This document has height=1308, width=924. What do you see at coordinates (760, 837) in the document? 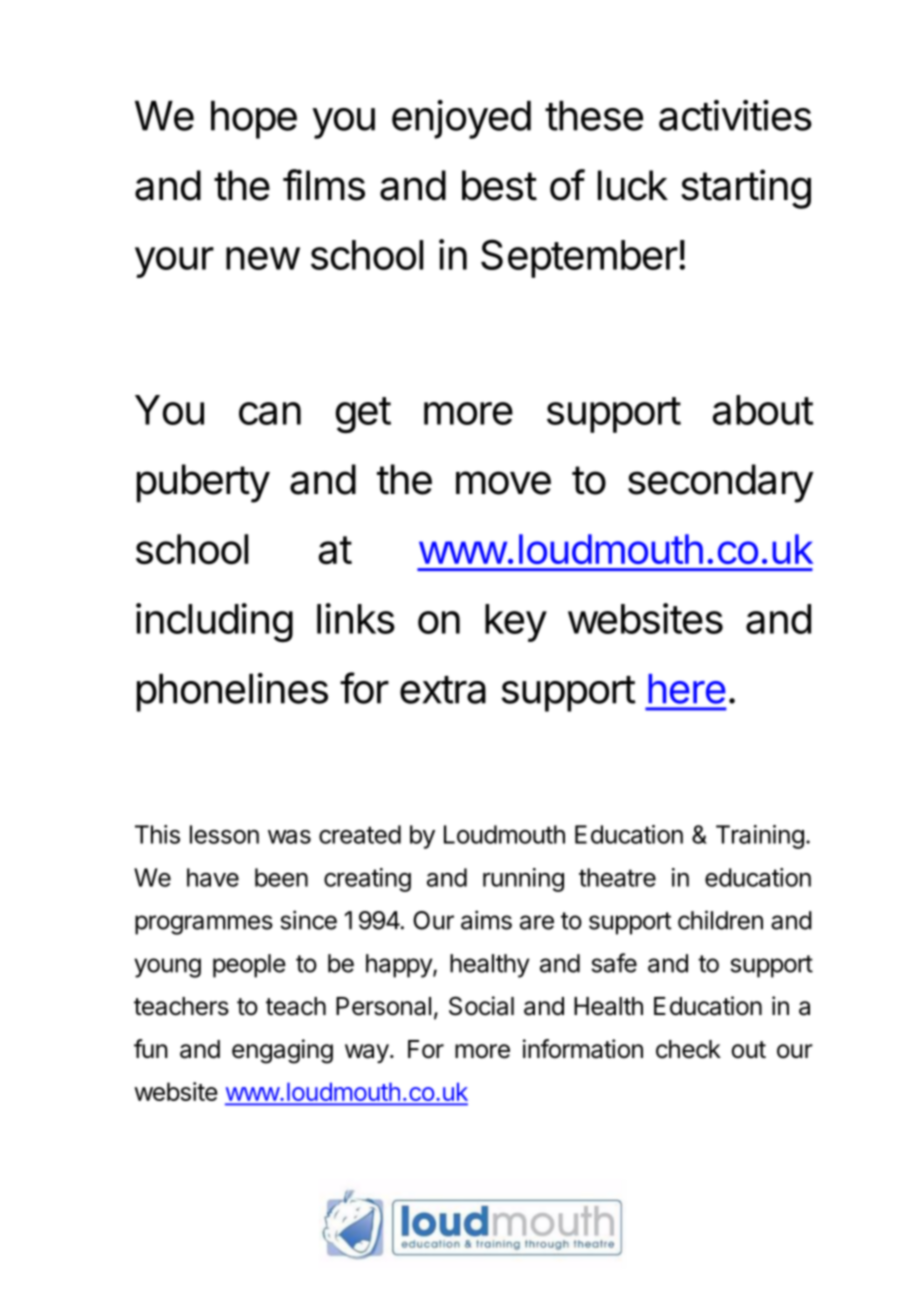
I see `Training` at bounding box center [760, 837].
